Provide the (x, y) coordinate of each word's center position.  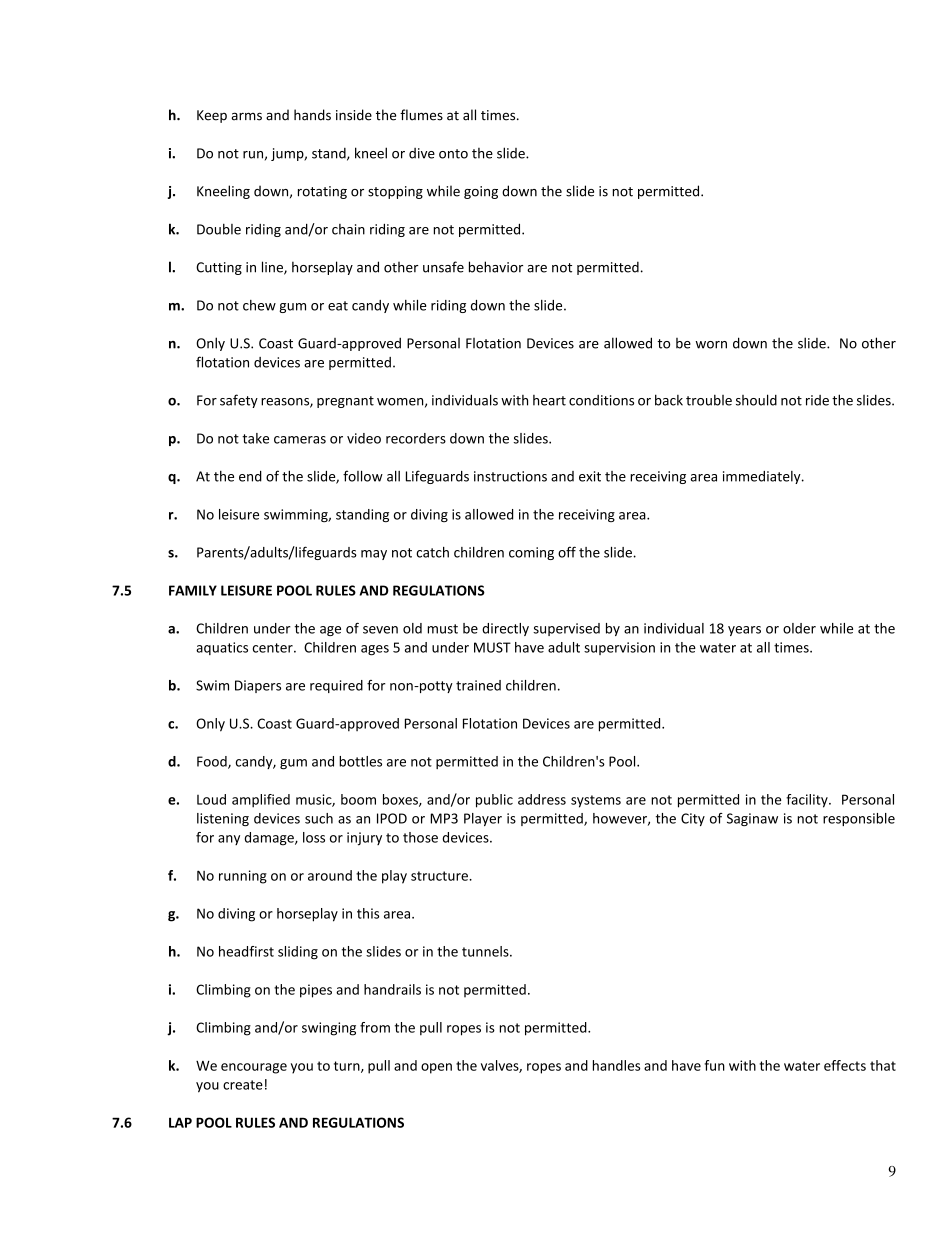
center (274, 648)
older (799, 628)
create (243, 1085)
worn (711, 345)
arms (246, 116)
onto (453, 154)
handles (616, 1065)
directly (505, 629)
